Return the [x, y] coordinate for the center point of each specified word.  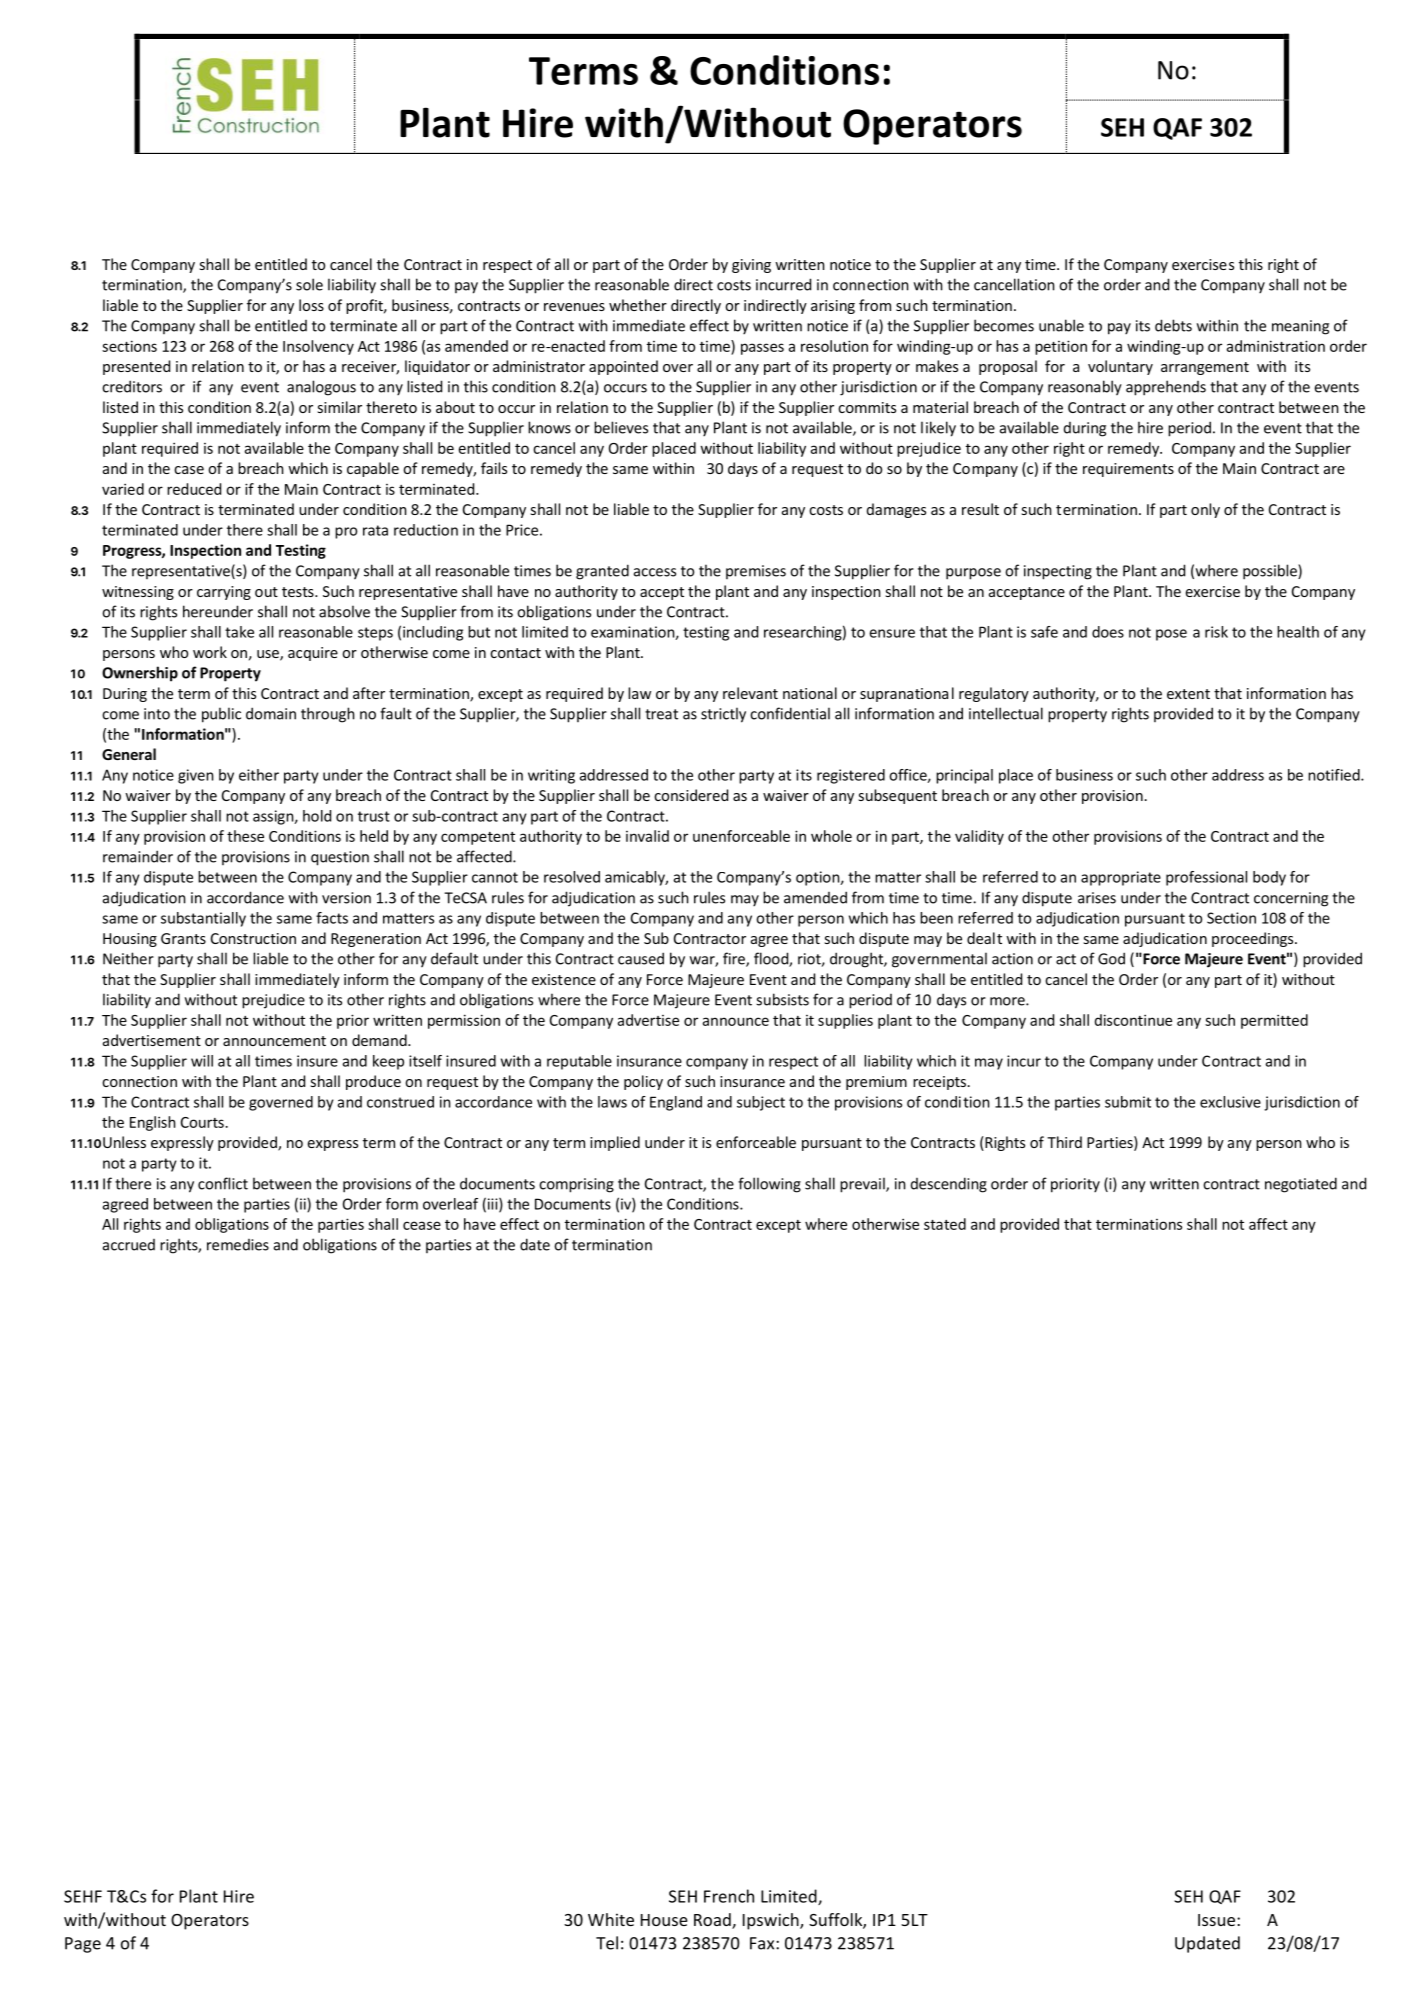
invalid [647, 836]
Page [83, 1945]
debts [1173, 325]
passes [762, 349]
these [245, 836]
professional [1206, 878]
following [769, 1185]
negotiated [1301, 1185]
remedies [238, 1245]
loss [311, 305]
